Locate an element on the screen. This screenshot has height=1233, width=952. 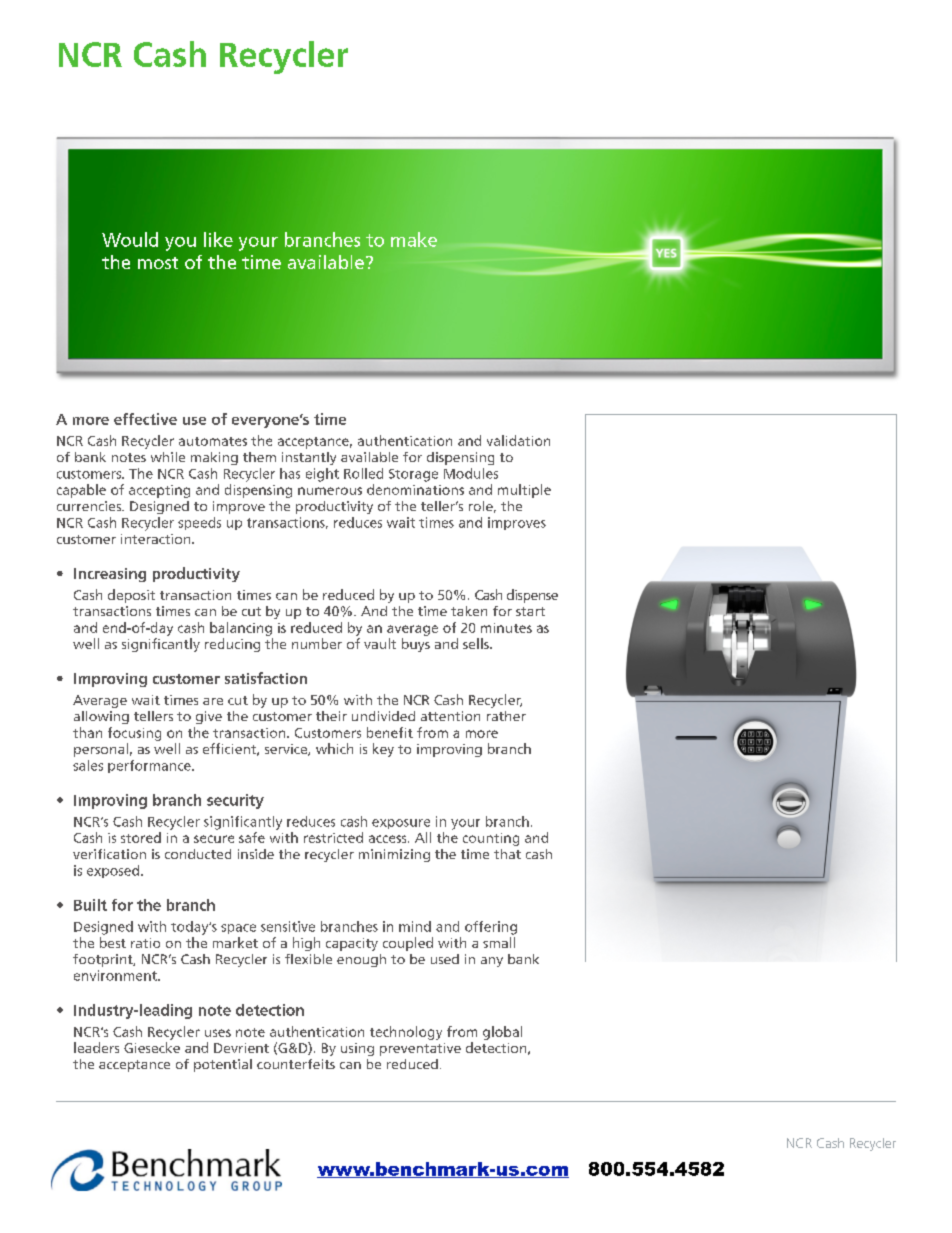
performance is located at coordinates (150, 766).
